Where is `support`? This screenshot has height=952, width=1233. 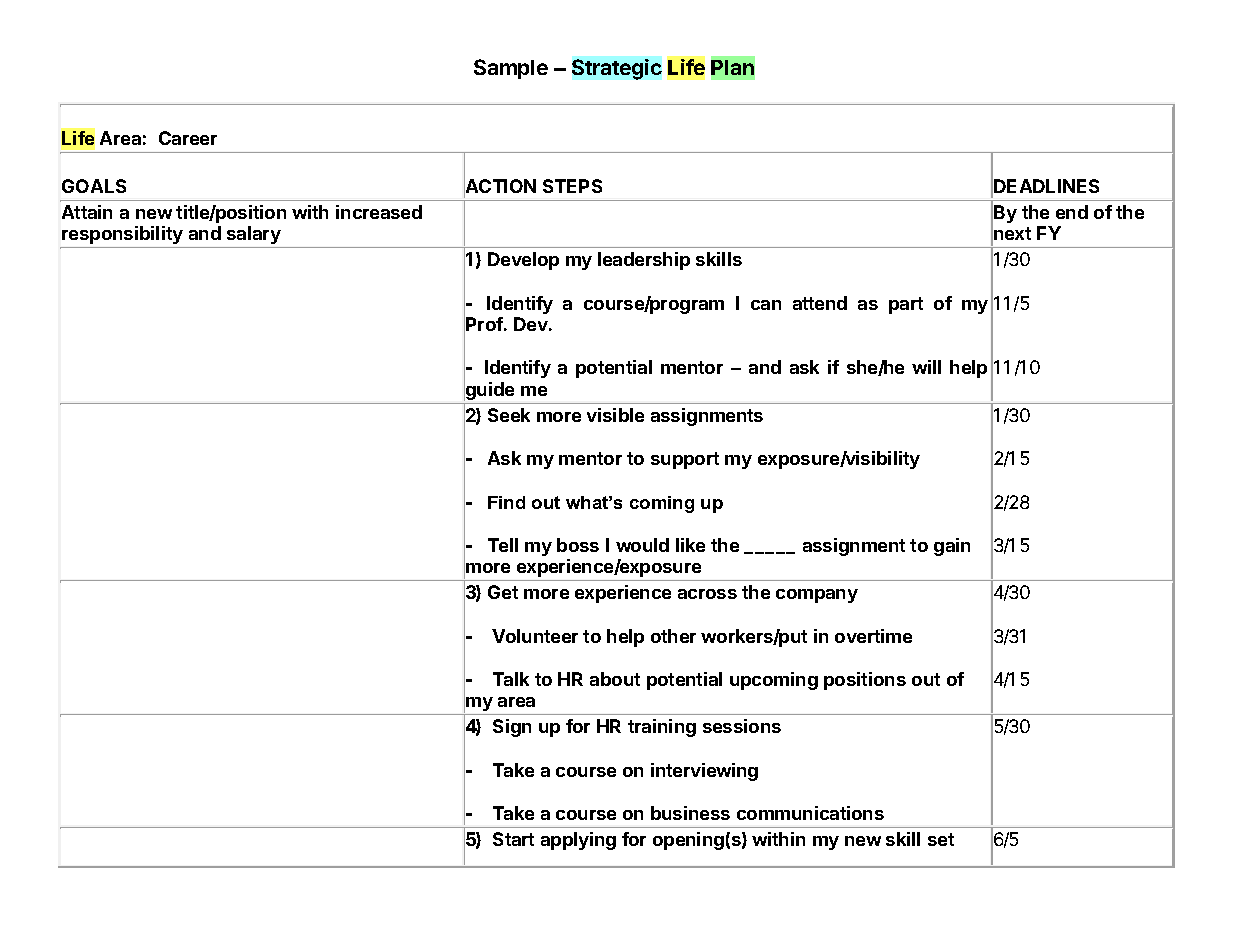
support is located at coordinates (685, 460).
